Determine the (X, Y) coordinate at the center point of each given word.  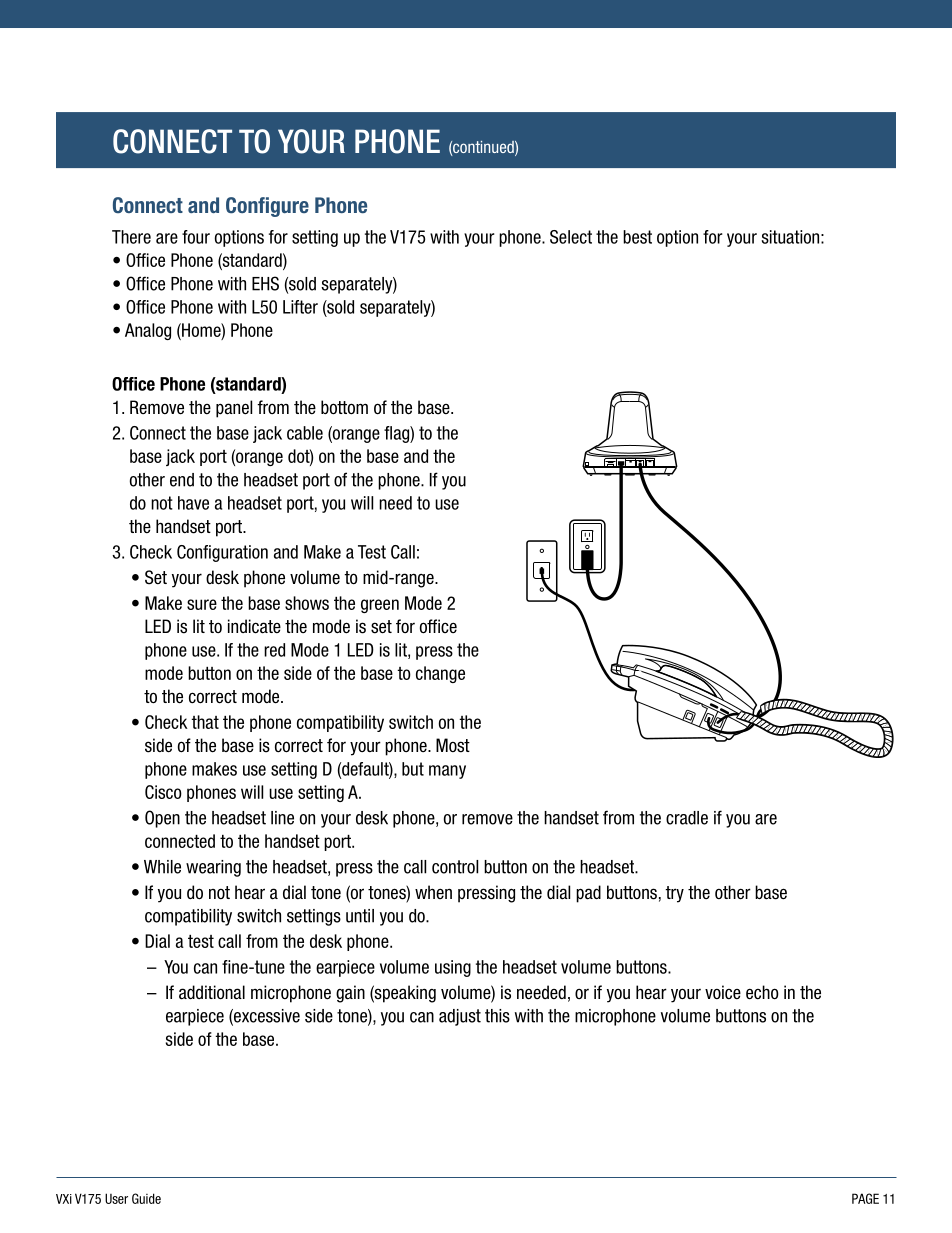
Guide (146, 1198)
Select (571, 237)
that (205, 722)
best (637, 237)
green (380, 606)
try (674, 894)
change (440, 674)
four (196, 237)
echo (762, 992)
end (182, 480)
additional (212, 992)
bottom (344, 407)
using (453, 968)
